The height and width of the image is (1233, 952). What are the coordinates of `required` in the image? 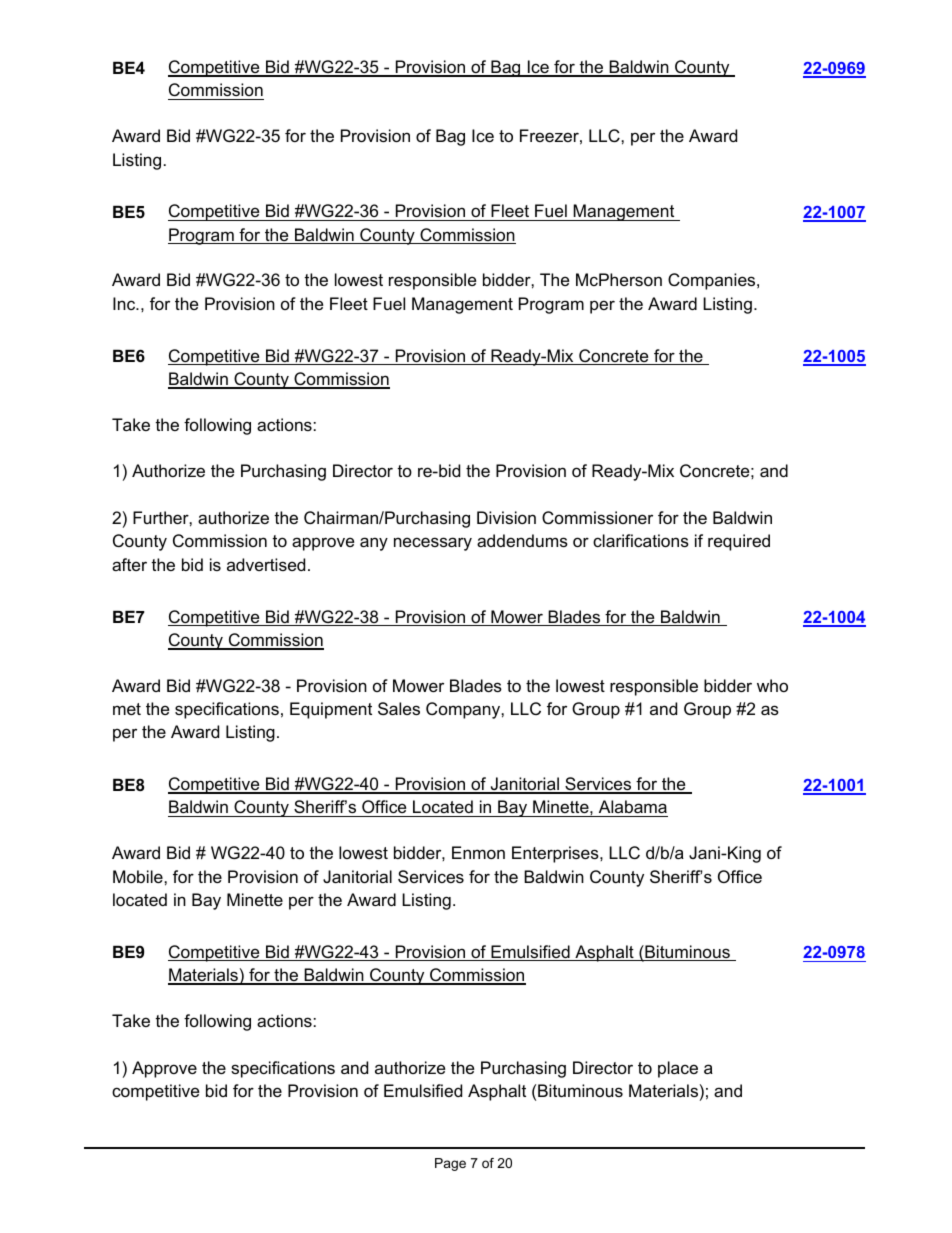 It's located at (739, 542).
